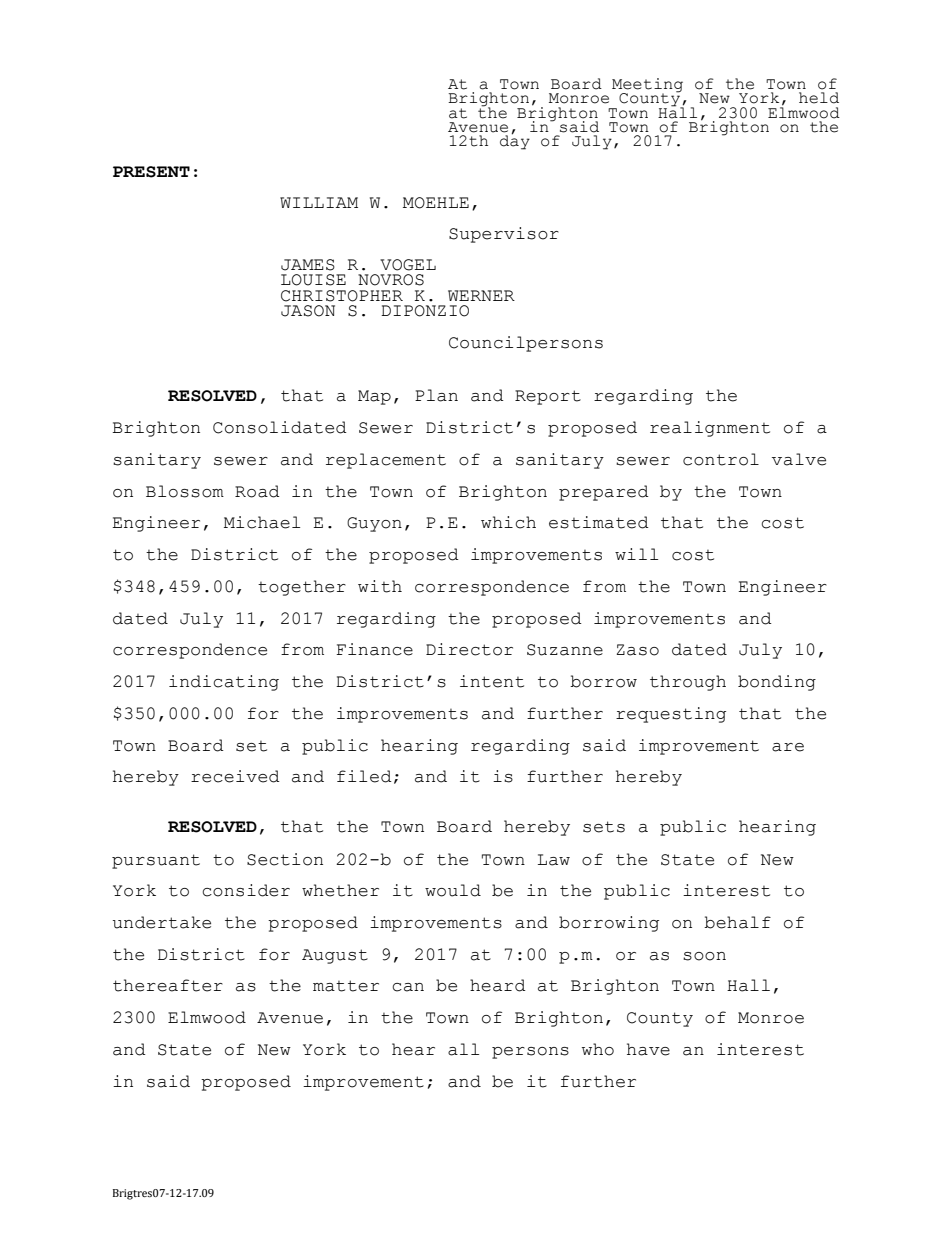  I want to click on which, so click(508, 522).
